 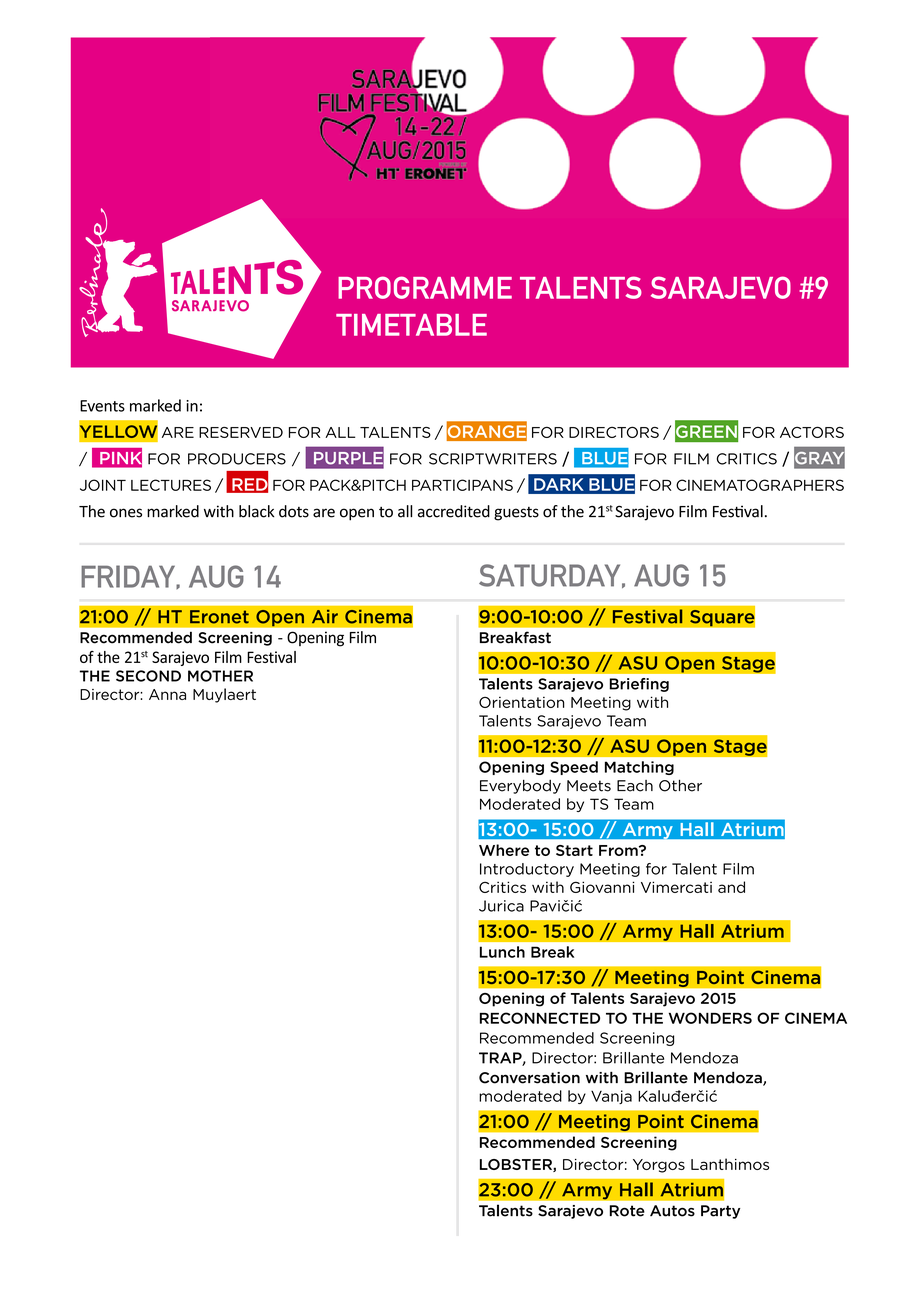 What do you see at coordinates (558, 484) in the image?
I see `DARK` at bounding box center [558, 484].
